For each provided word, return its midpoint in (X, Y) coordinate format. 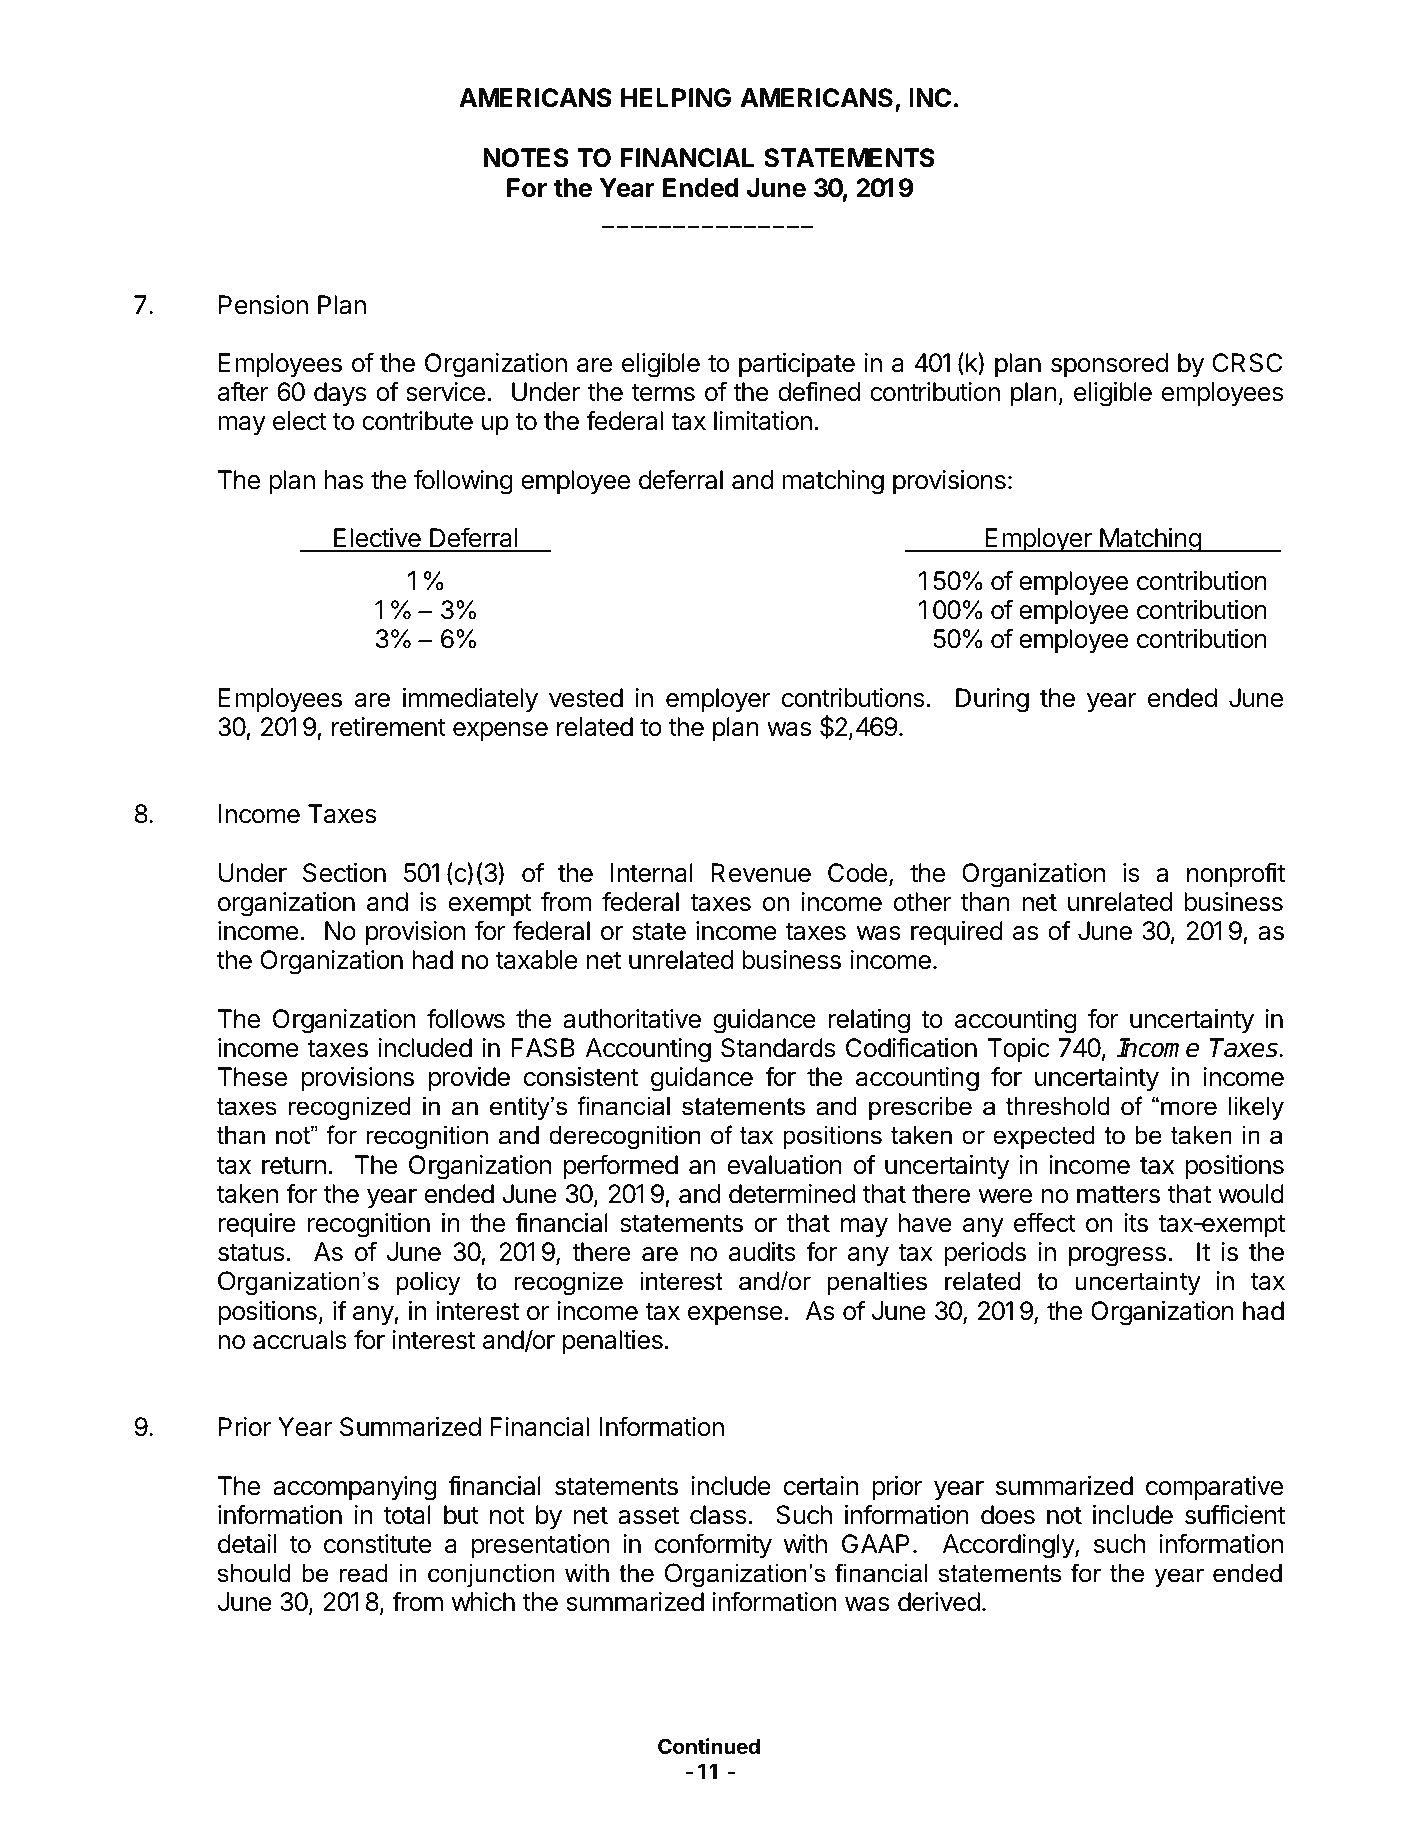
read (364, 1573)
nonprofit (1236, 875)
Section (344, 873)
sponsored (1109, 365)
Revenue (761, 873)
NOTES (526, 158)
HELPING (676, 98)
